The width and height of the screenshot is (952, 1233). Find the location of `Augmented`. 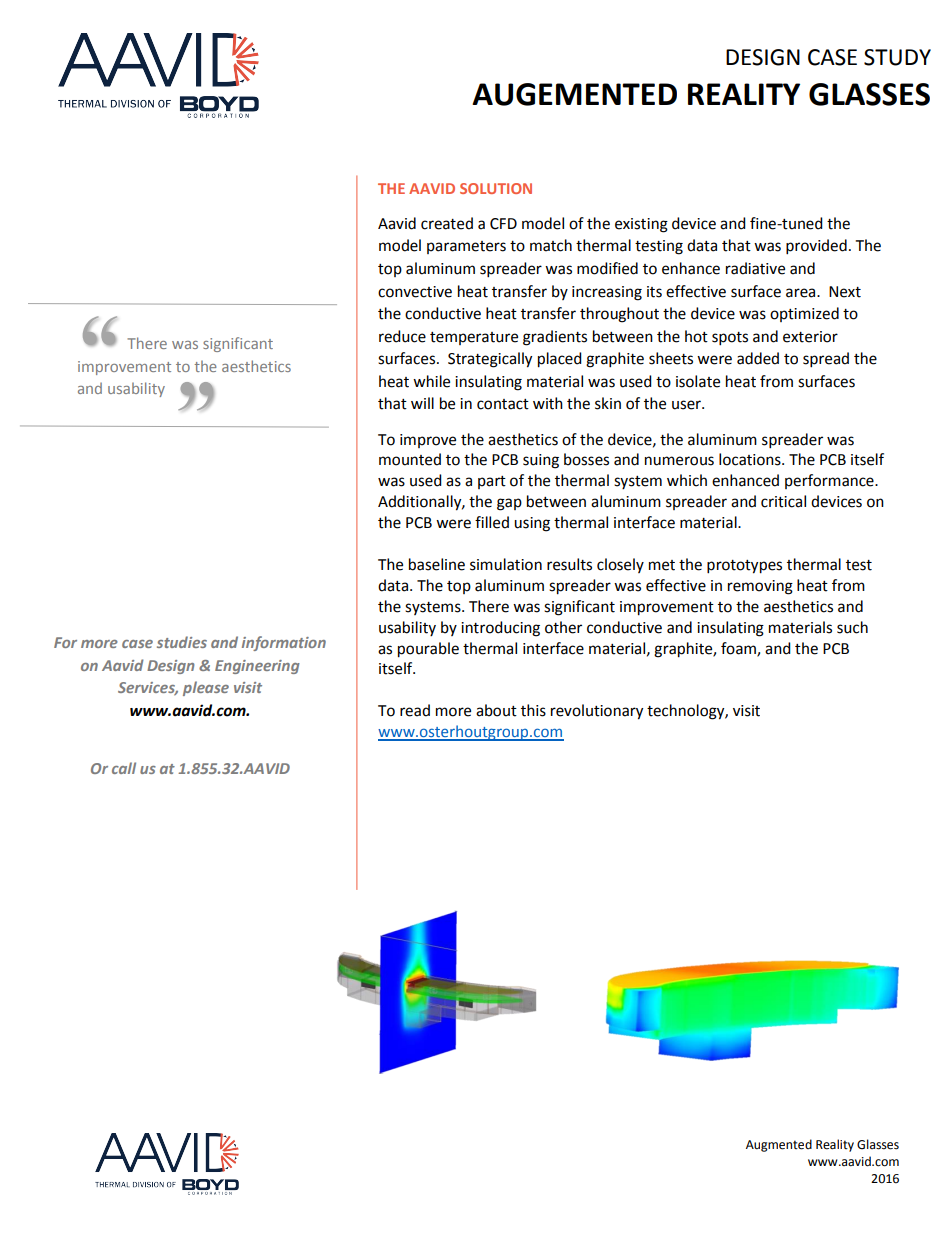

Augmented is located at coordinates (779, 1145).
